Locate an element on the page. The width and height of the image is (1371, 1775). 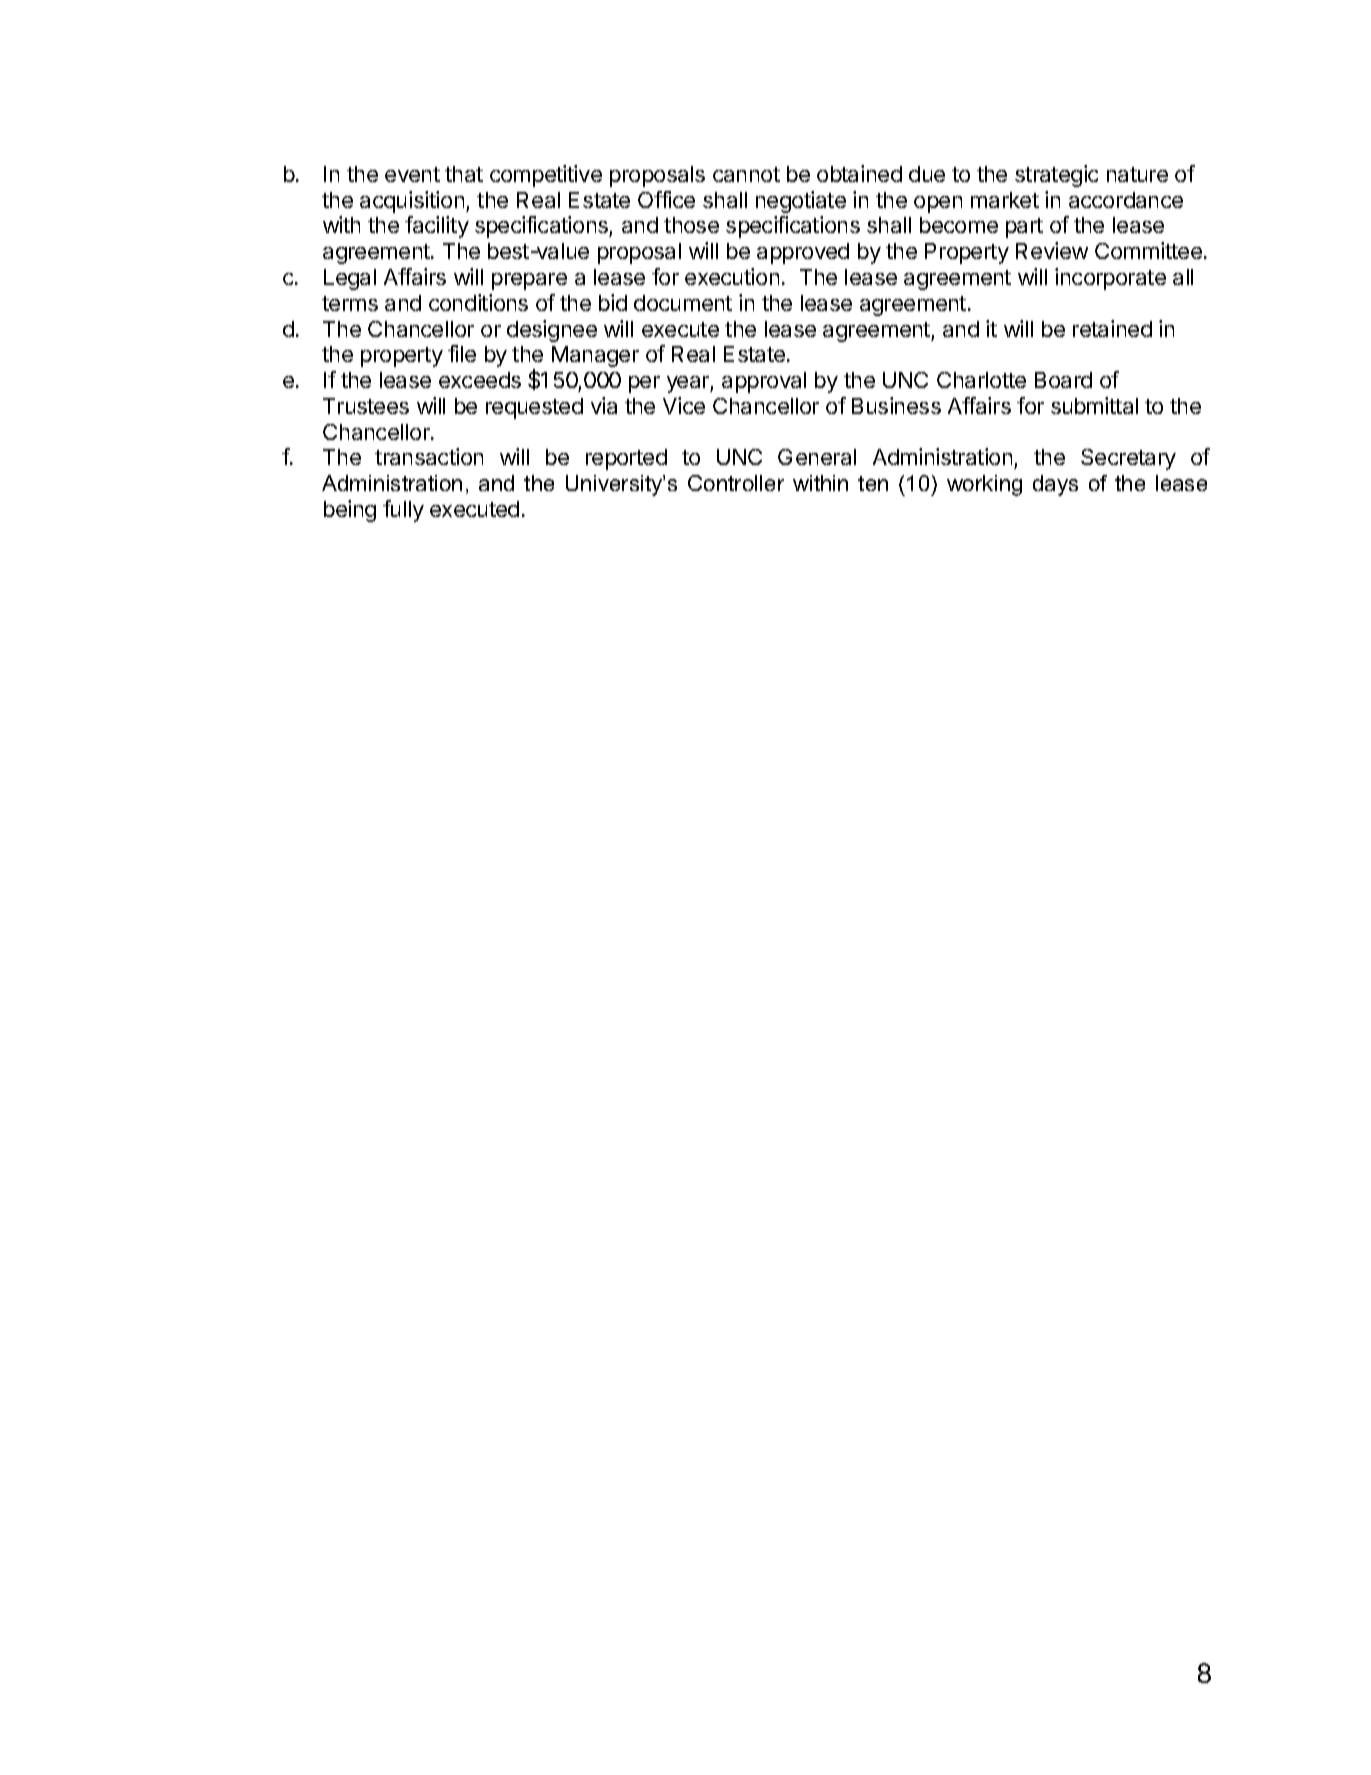
fully is located at coordinates (403, 511).
